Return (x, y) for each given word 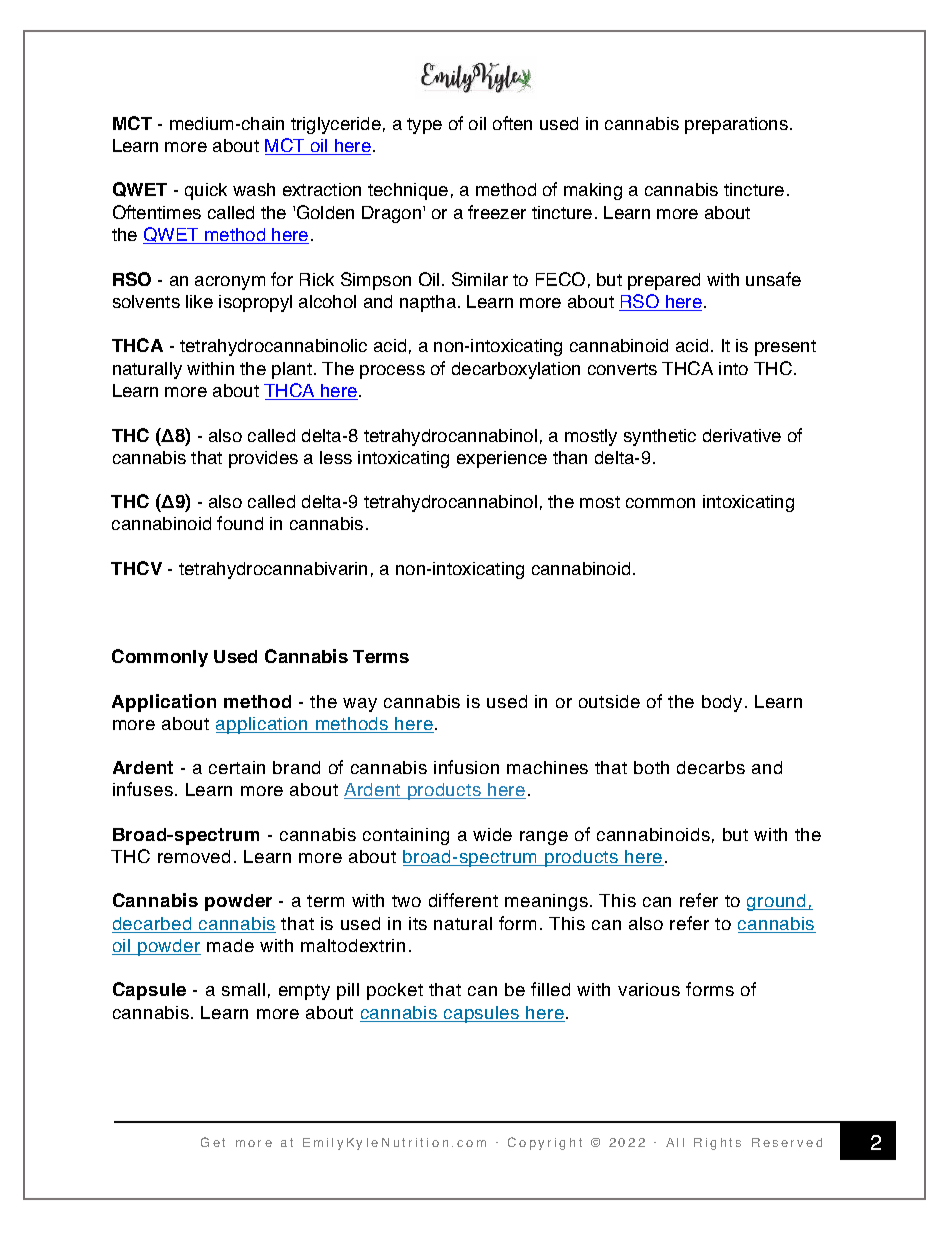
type (424, 126)
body (722, 703)
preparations (736, 125)
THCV (136, 568)
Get (213, 1142)
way (360, 705)
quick (206, 191)
